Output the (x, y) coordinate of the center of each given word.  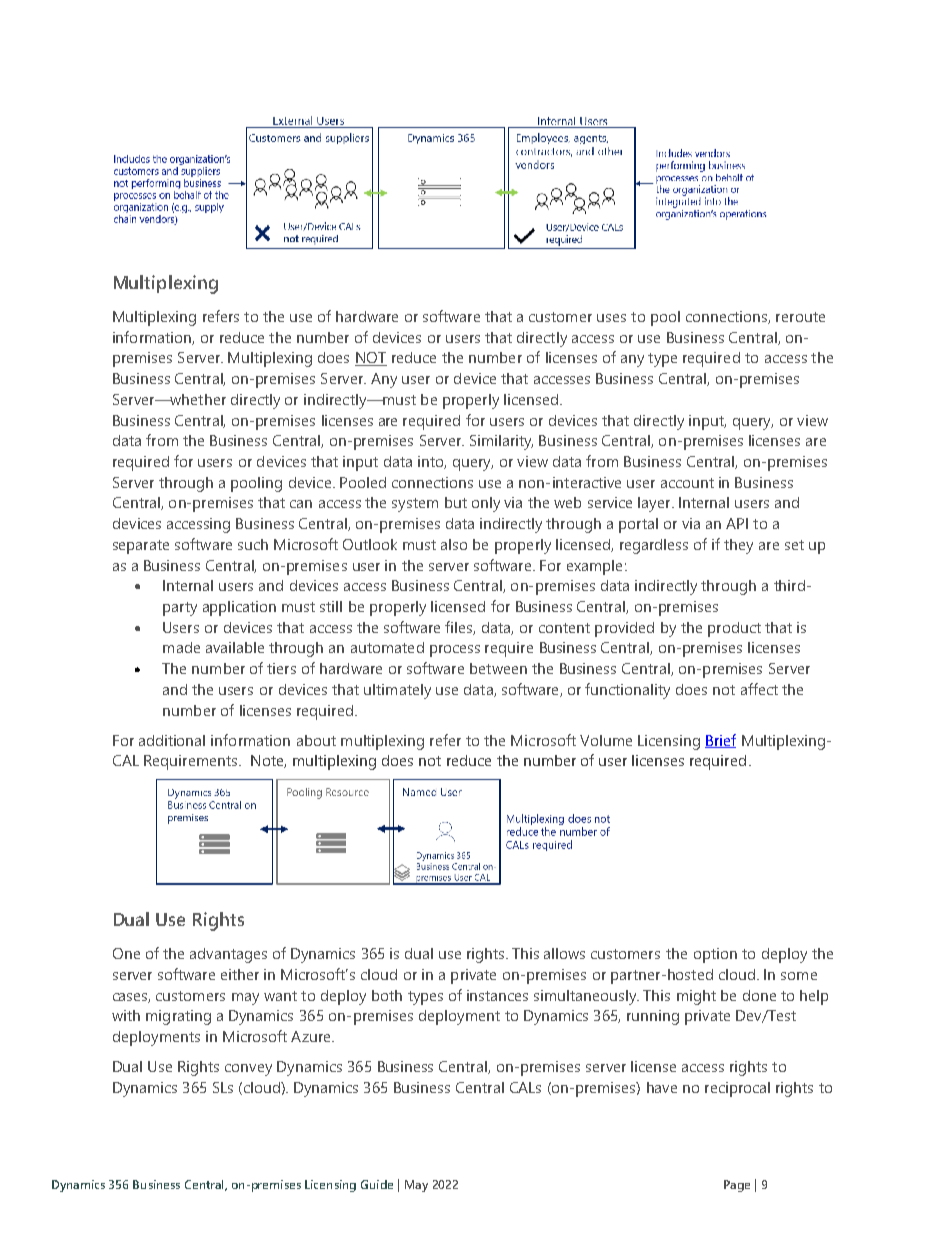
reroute (800, 317)
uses (611, 318)
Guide (377, 1184)
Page (737, 1186)
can (301, 504)
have (662, 1087)
